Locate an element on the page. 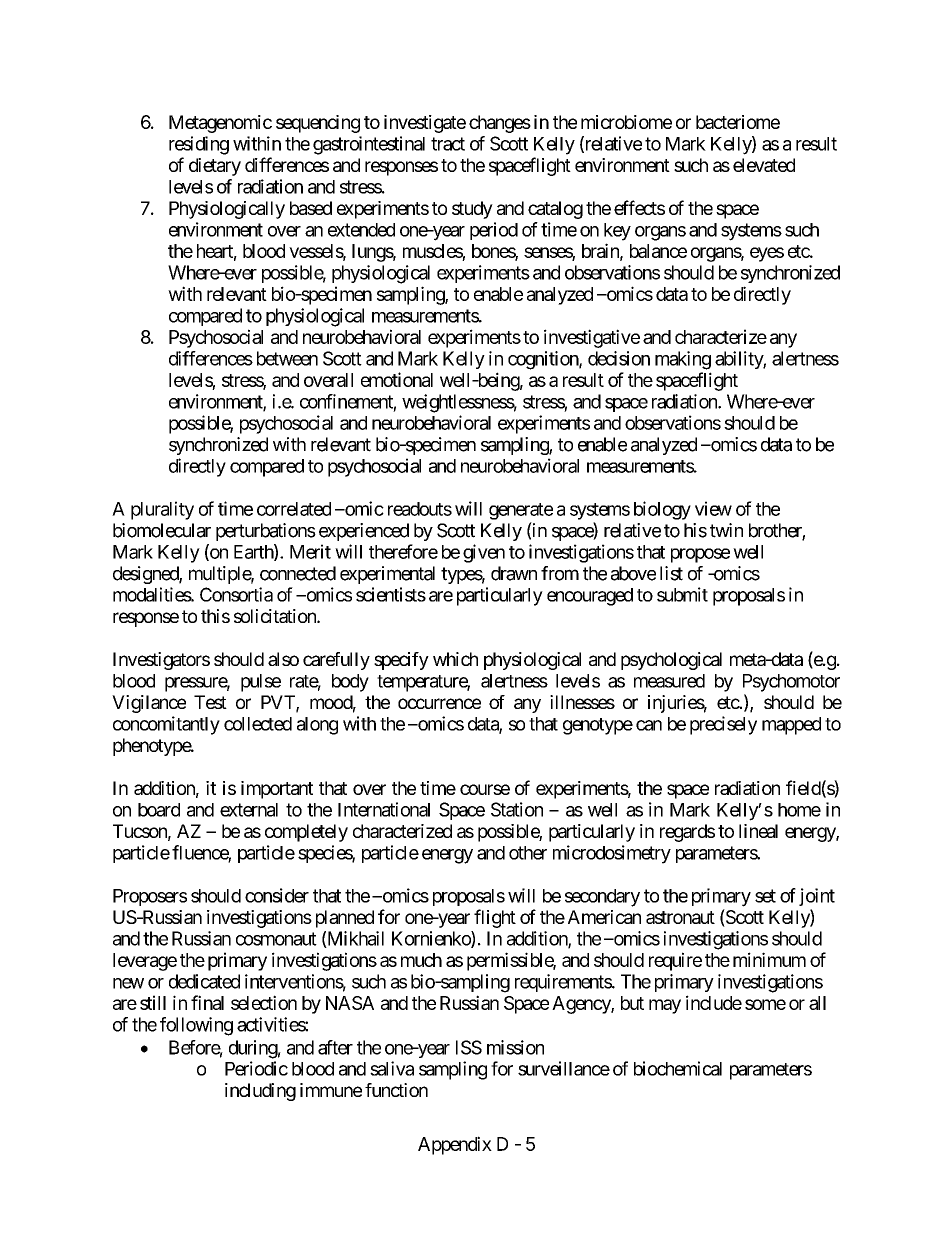 The width and height of the document is (952, 1233). tract is located at coordinates (448, 144).
